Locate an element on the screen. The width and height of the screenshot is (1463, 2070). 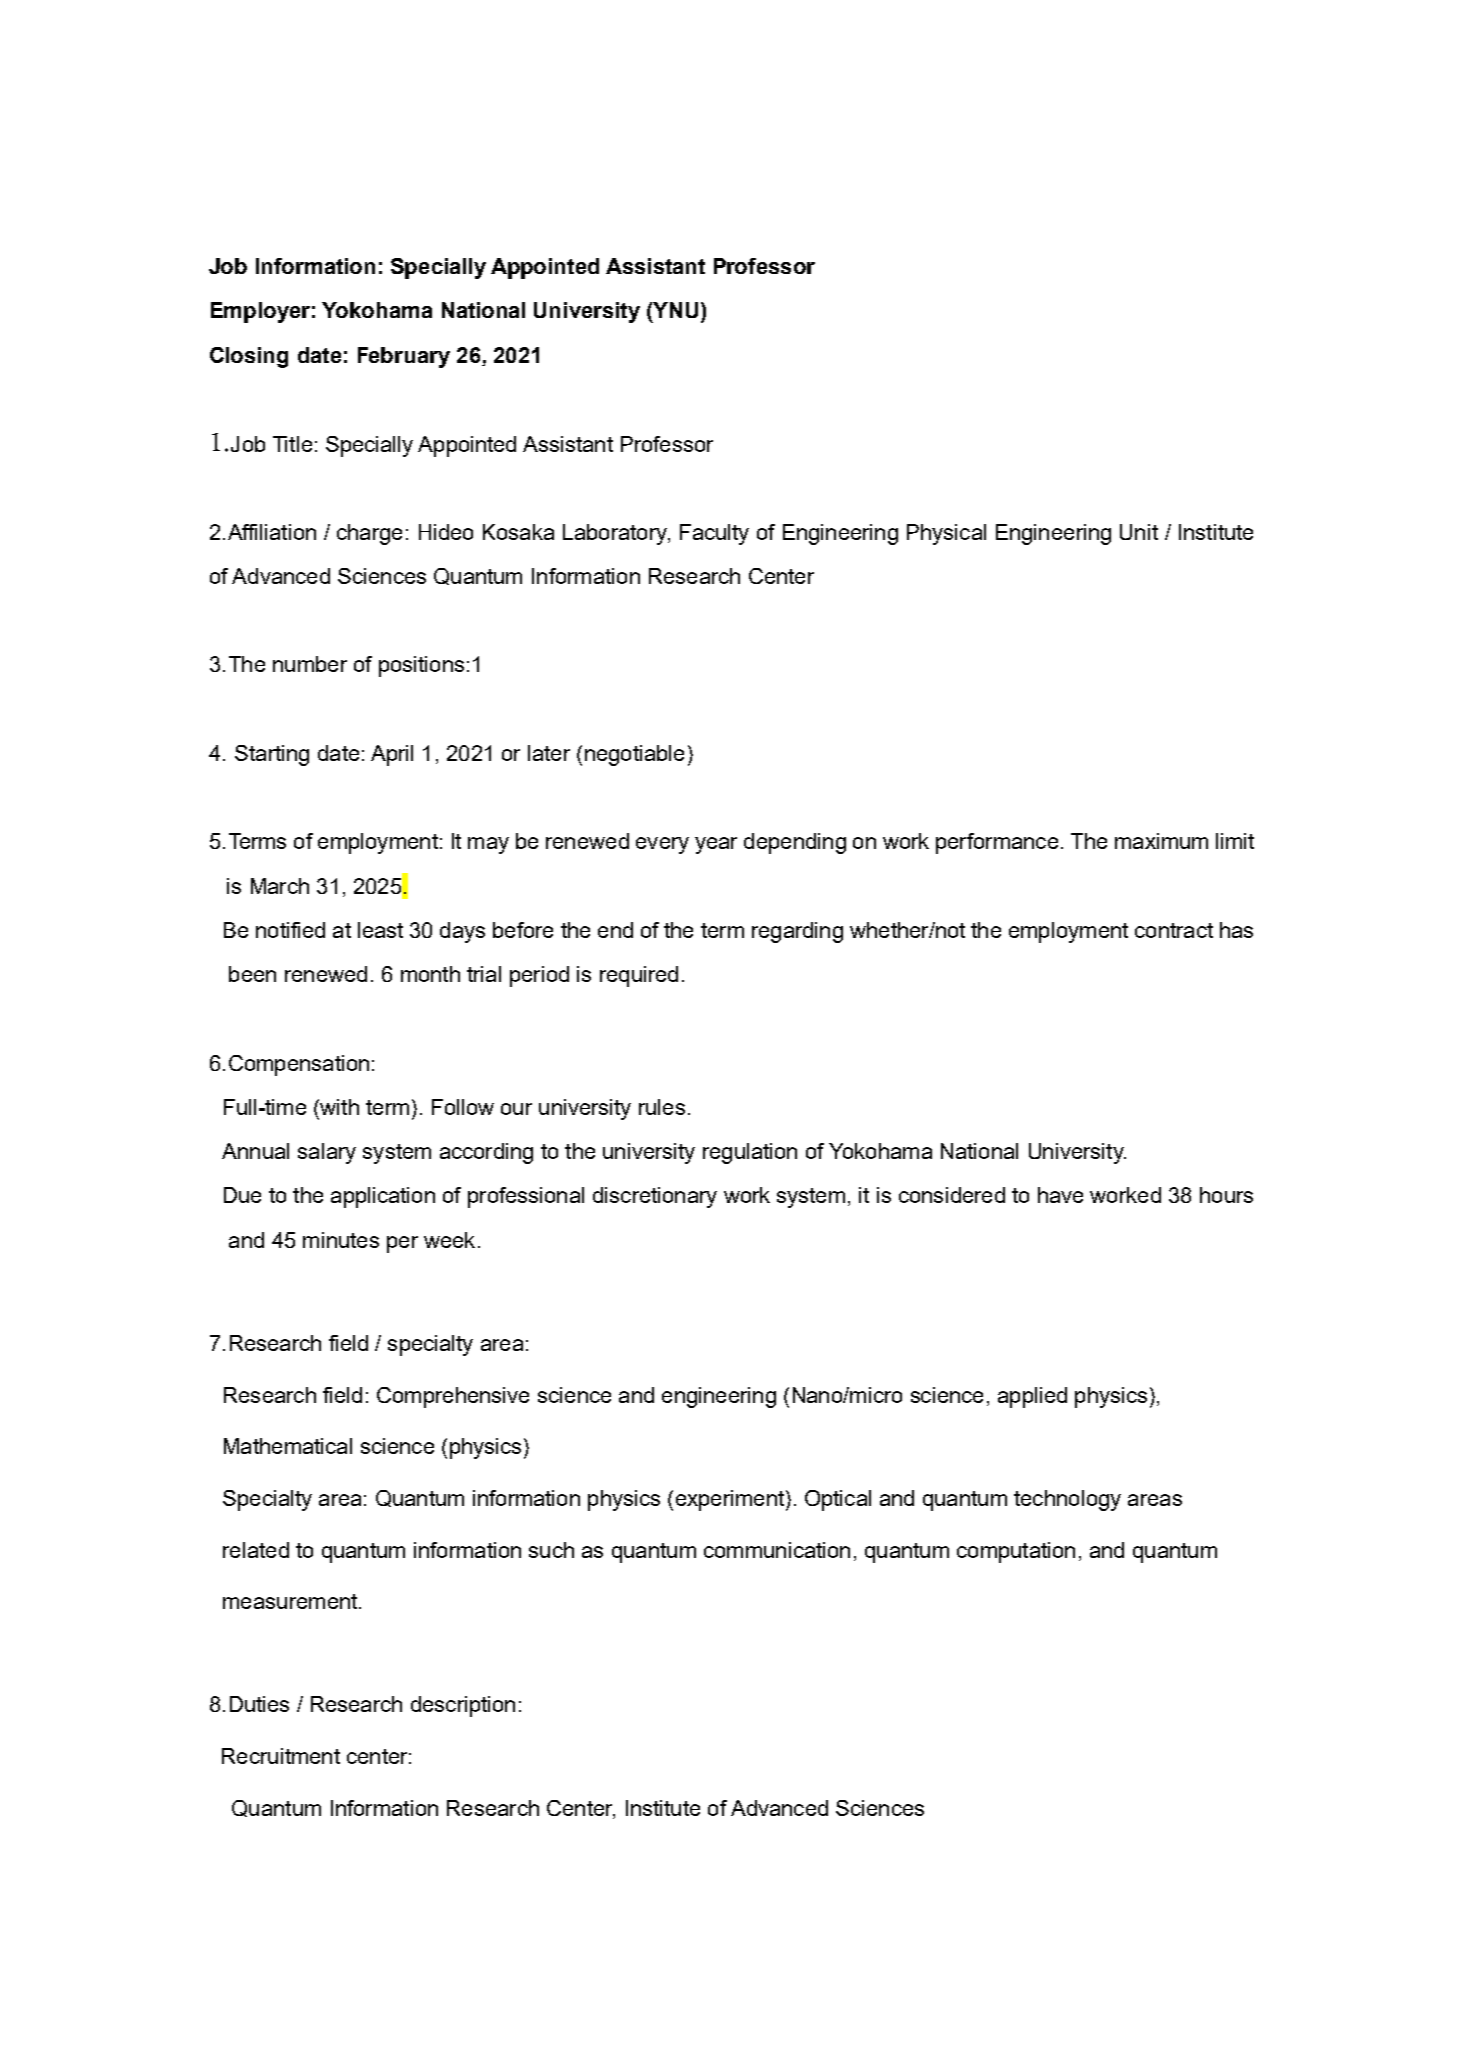
with is located at coordinates (338, 1107).
